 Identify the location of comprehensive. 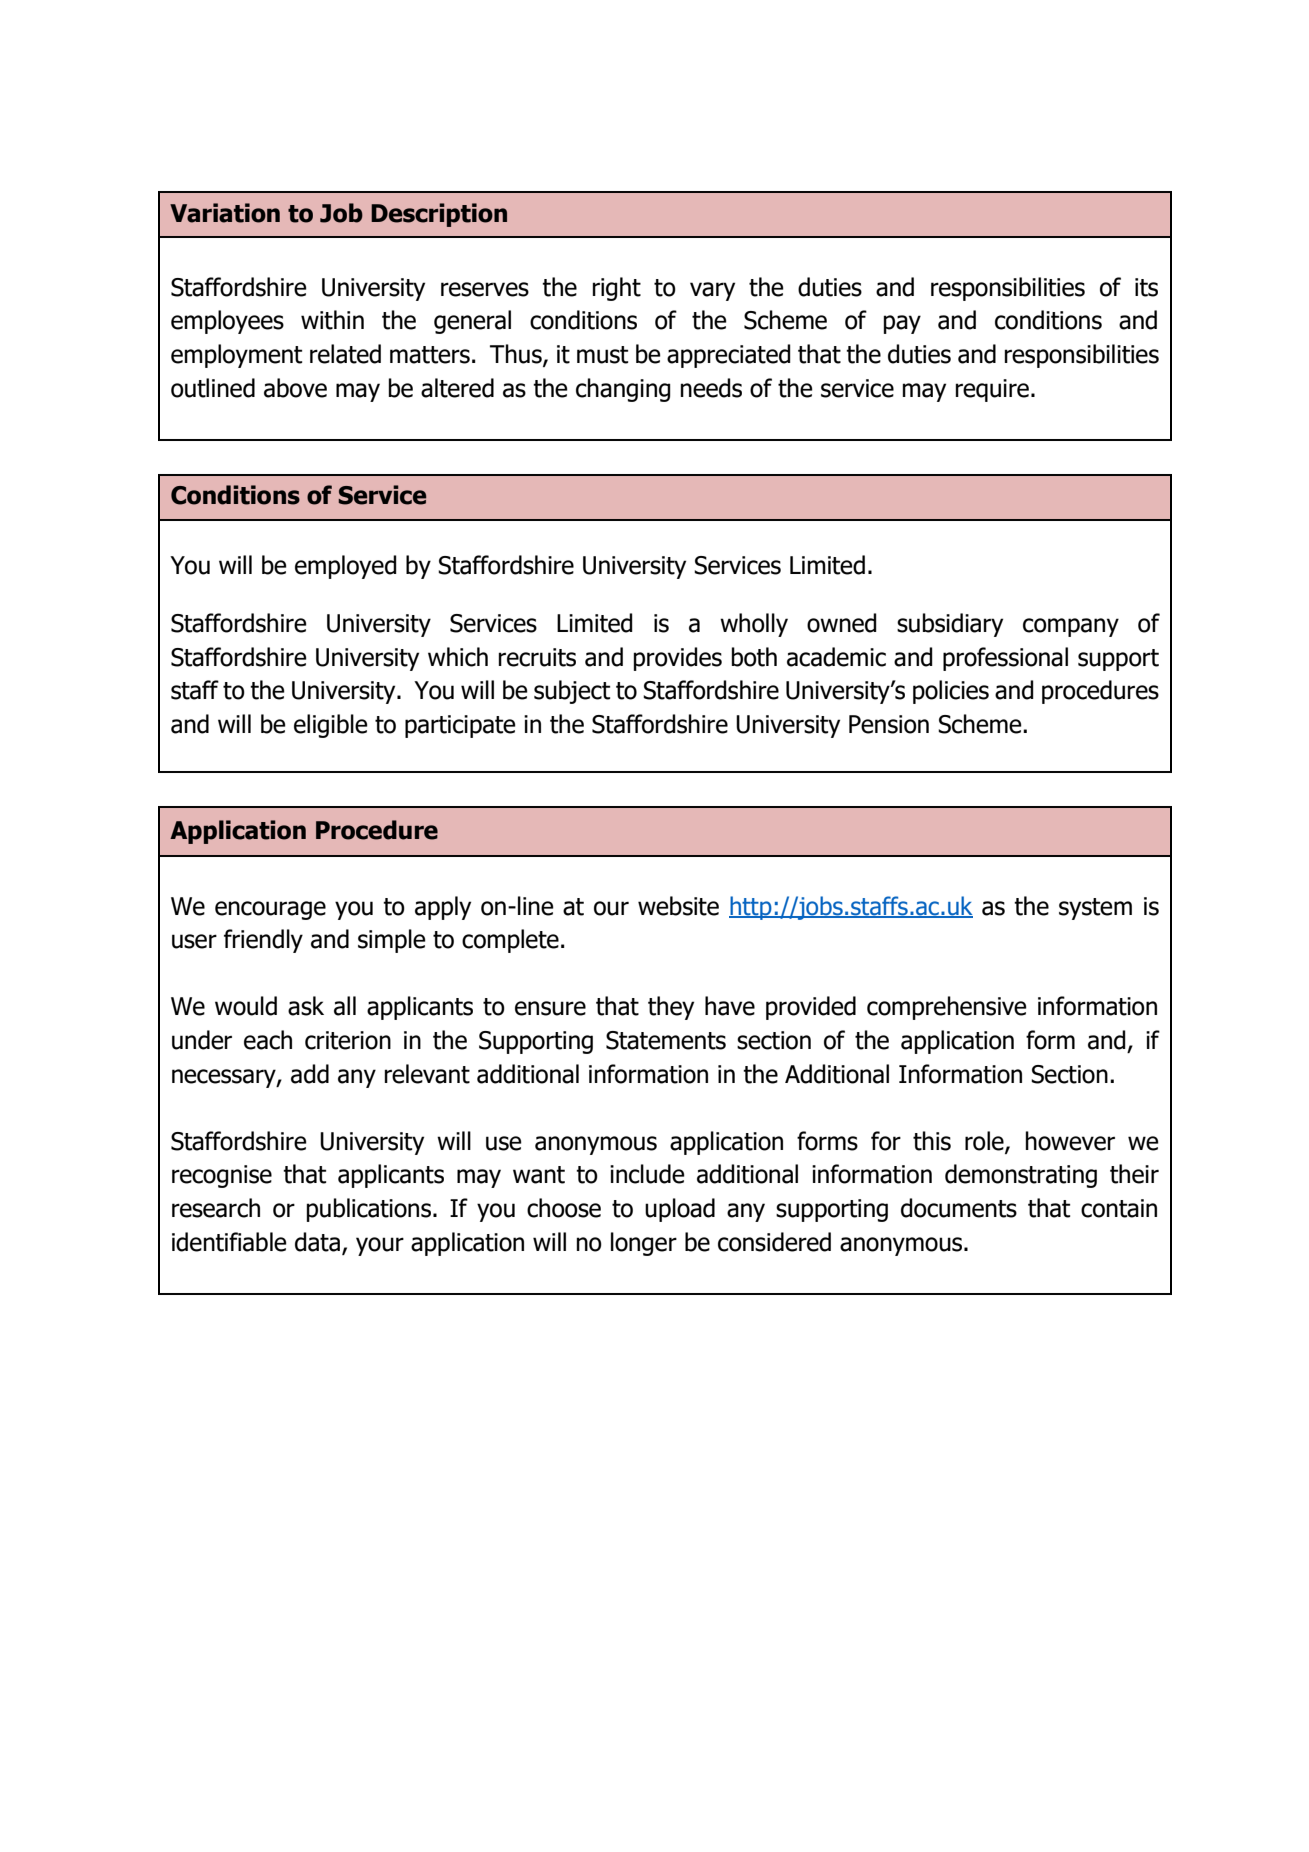
(947, 1008).
